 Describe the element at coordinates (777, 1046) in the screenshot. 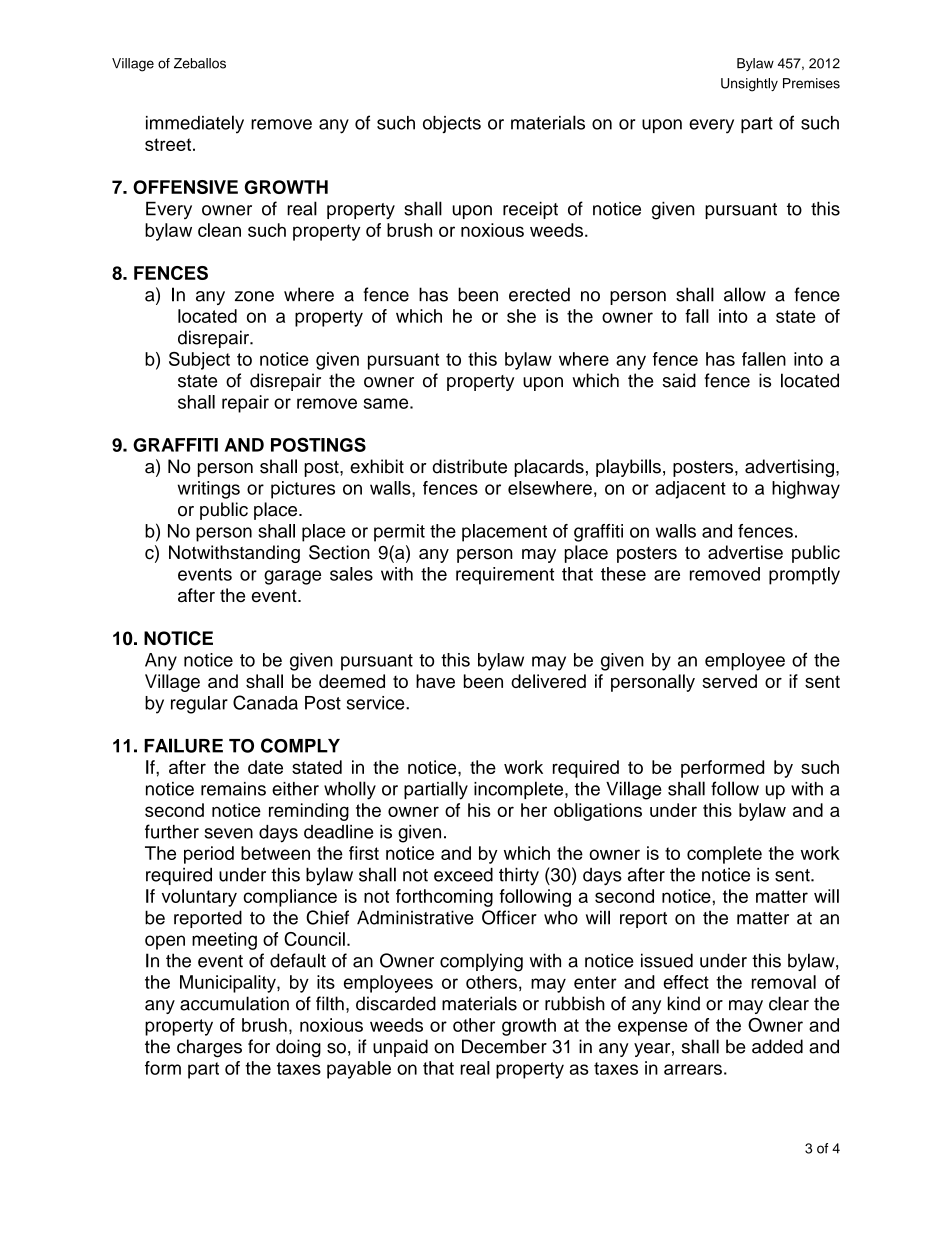

I see `added` at that location.
